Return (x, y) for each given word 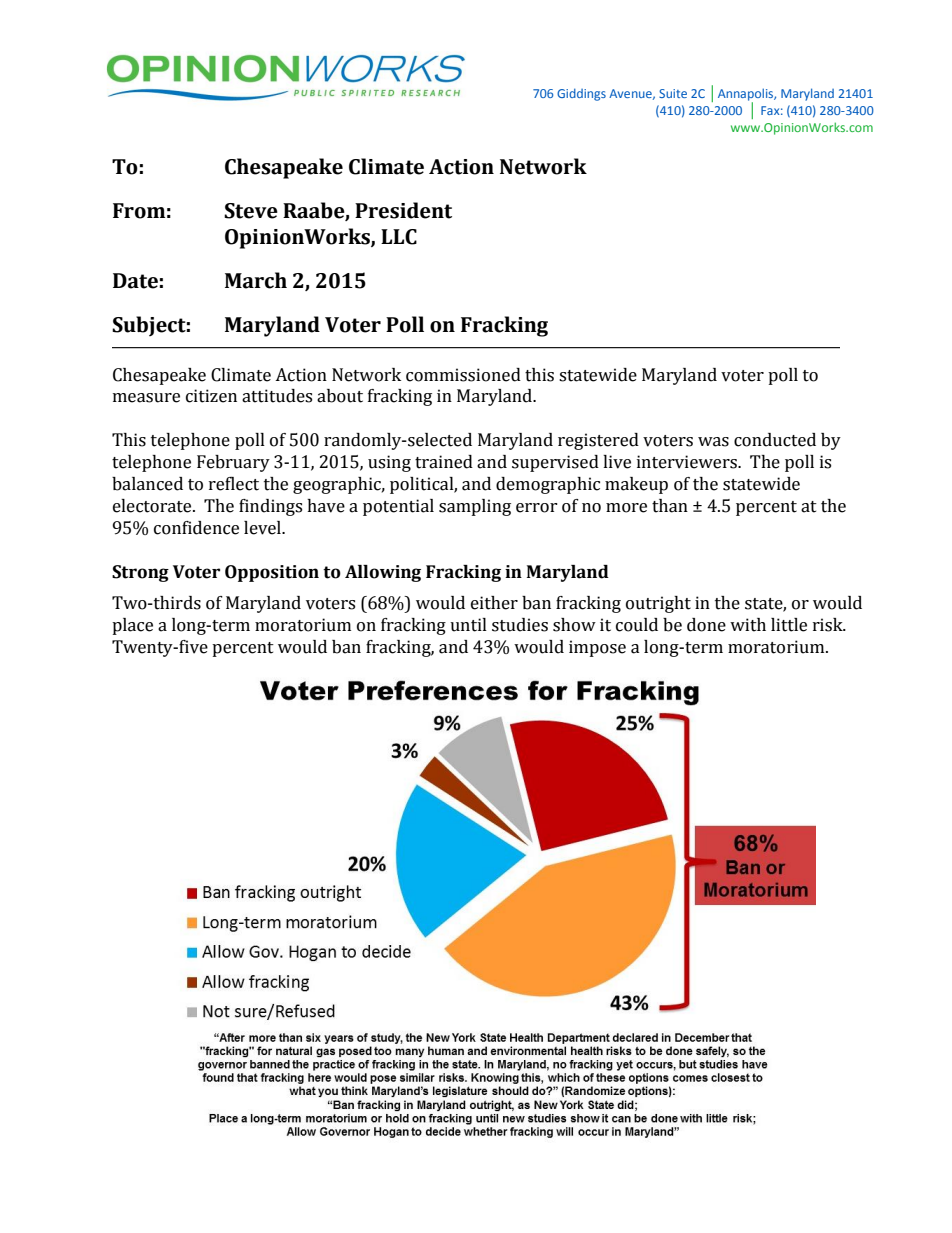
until (468, 625)
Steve (251, 211)
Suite (673, 93)
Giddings (581, 94)
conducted (775, 440)
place (132, 626)
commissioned (463, 375)
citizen (211, 396)
